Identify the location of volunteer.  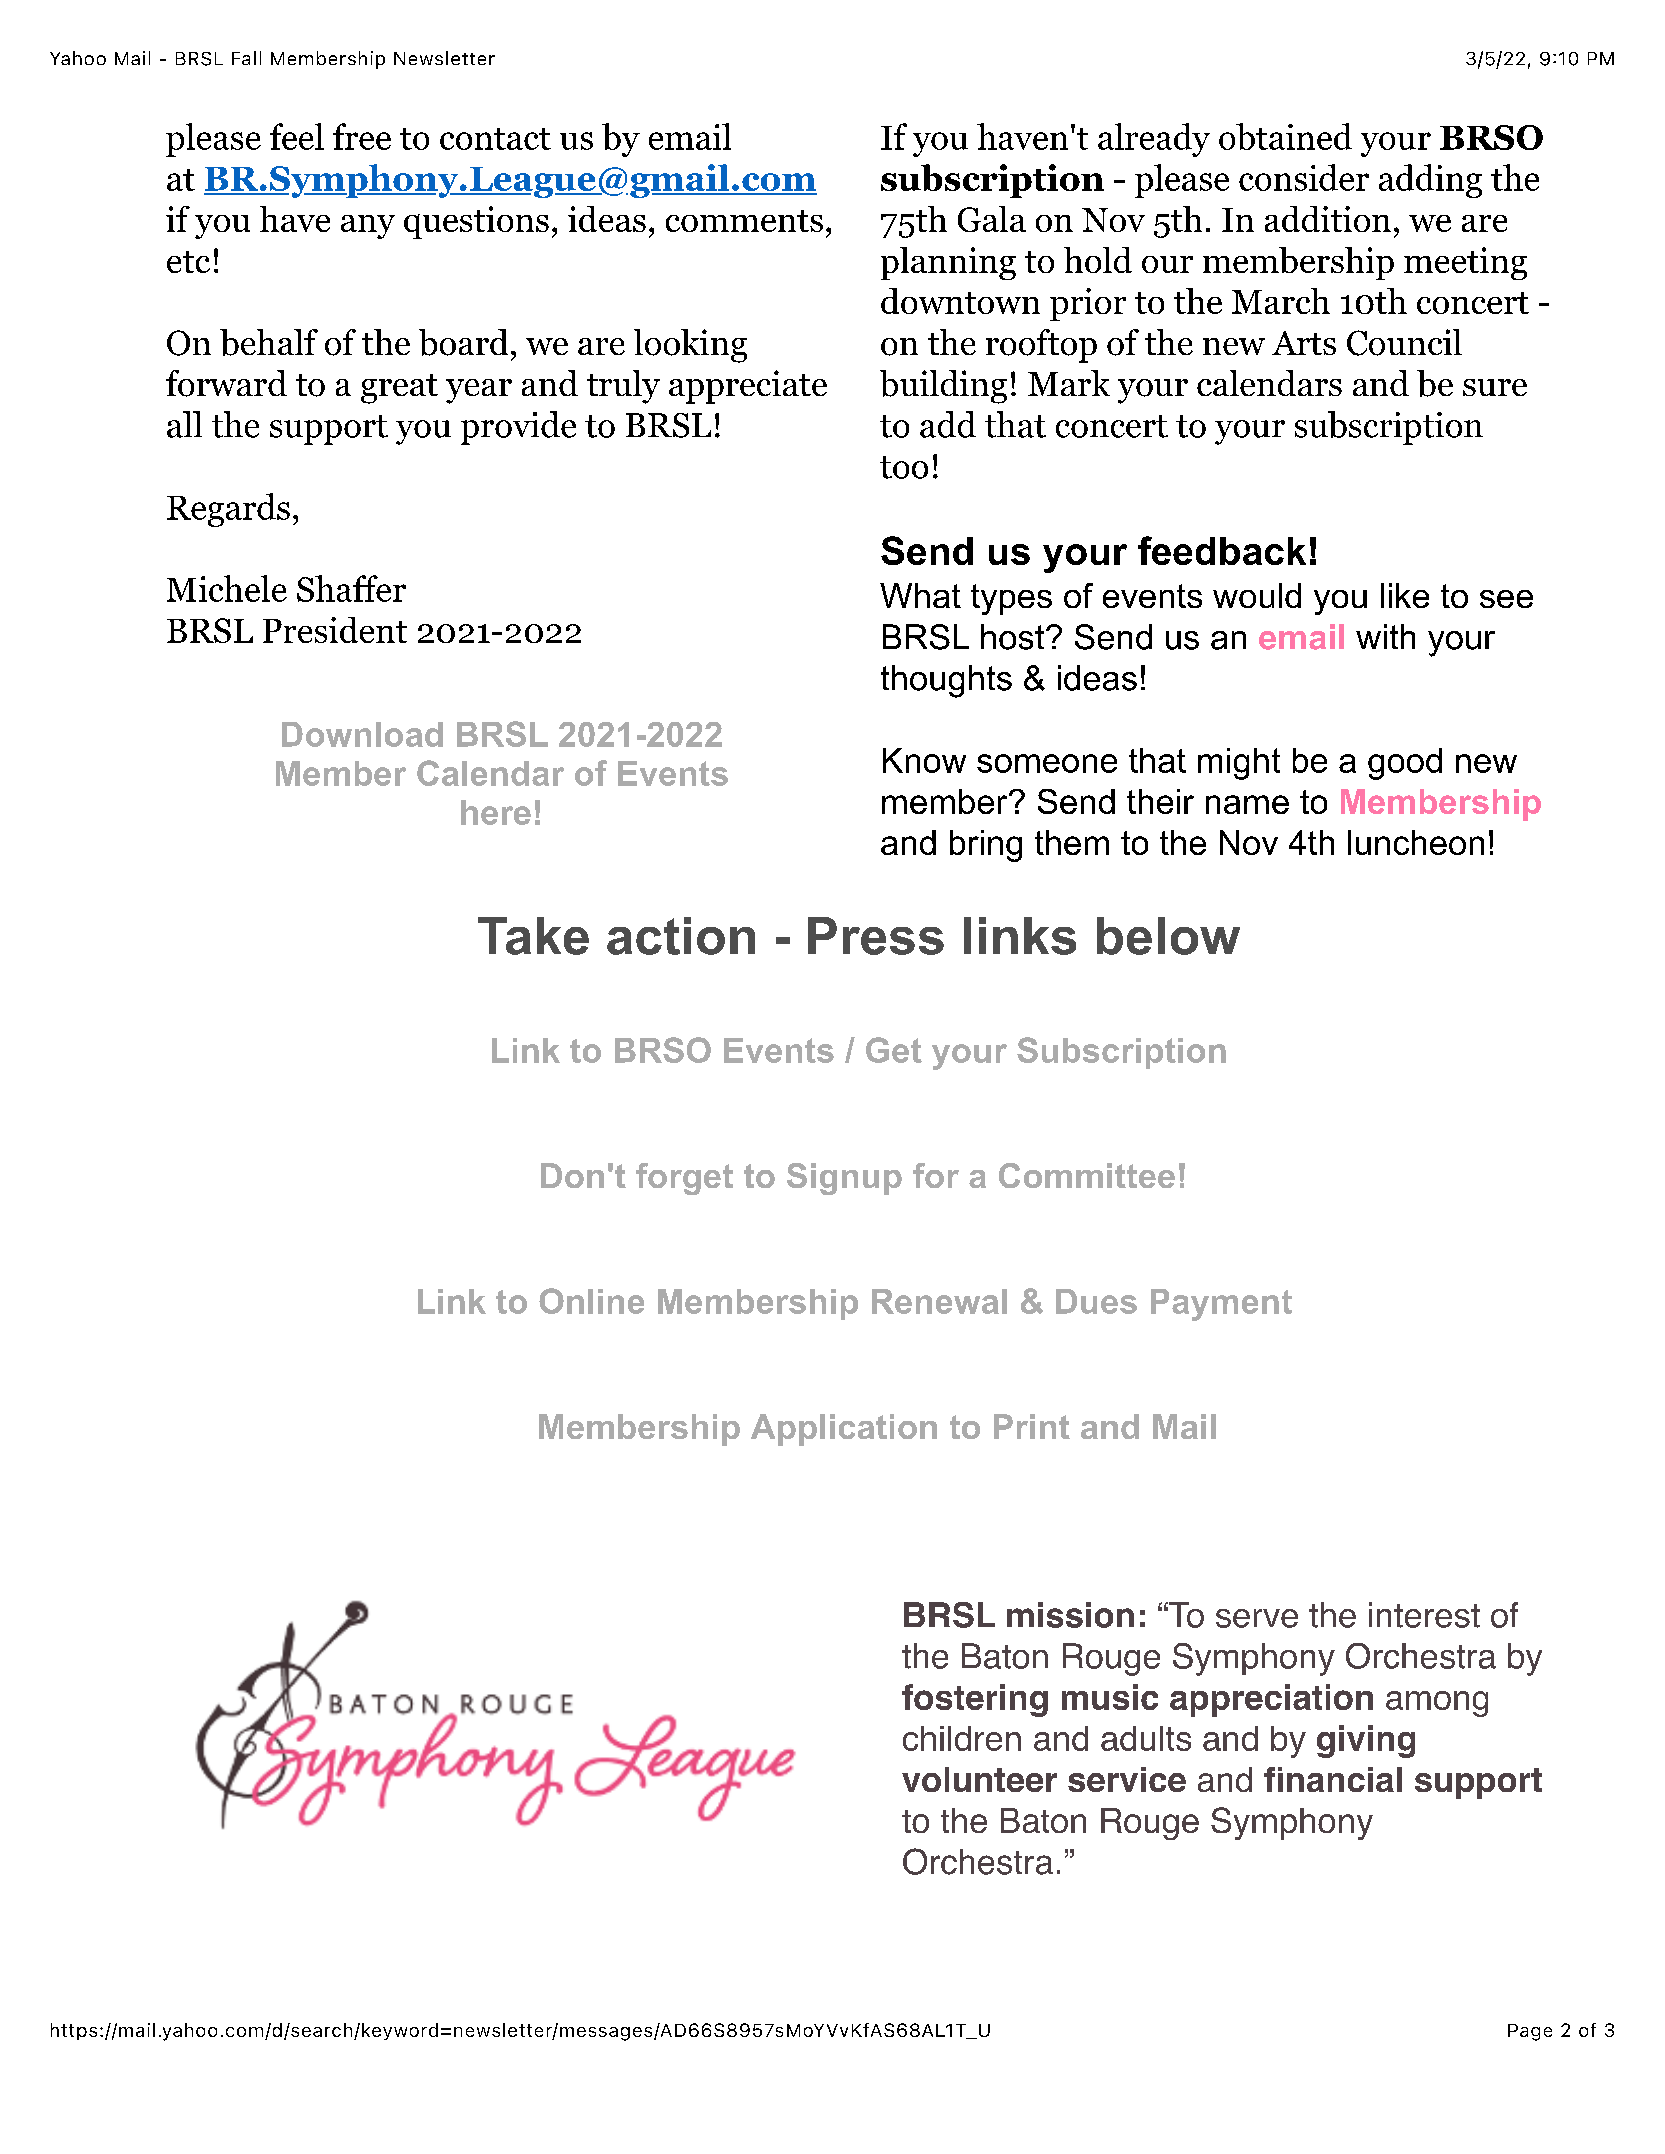
(979, 1779).
